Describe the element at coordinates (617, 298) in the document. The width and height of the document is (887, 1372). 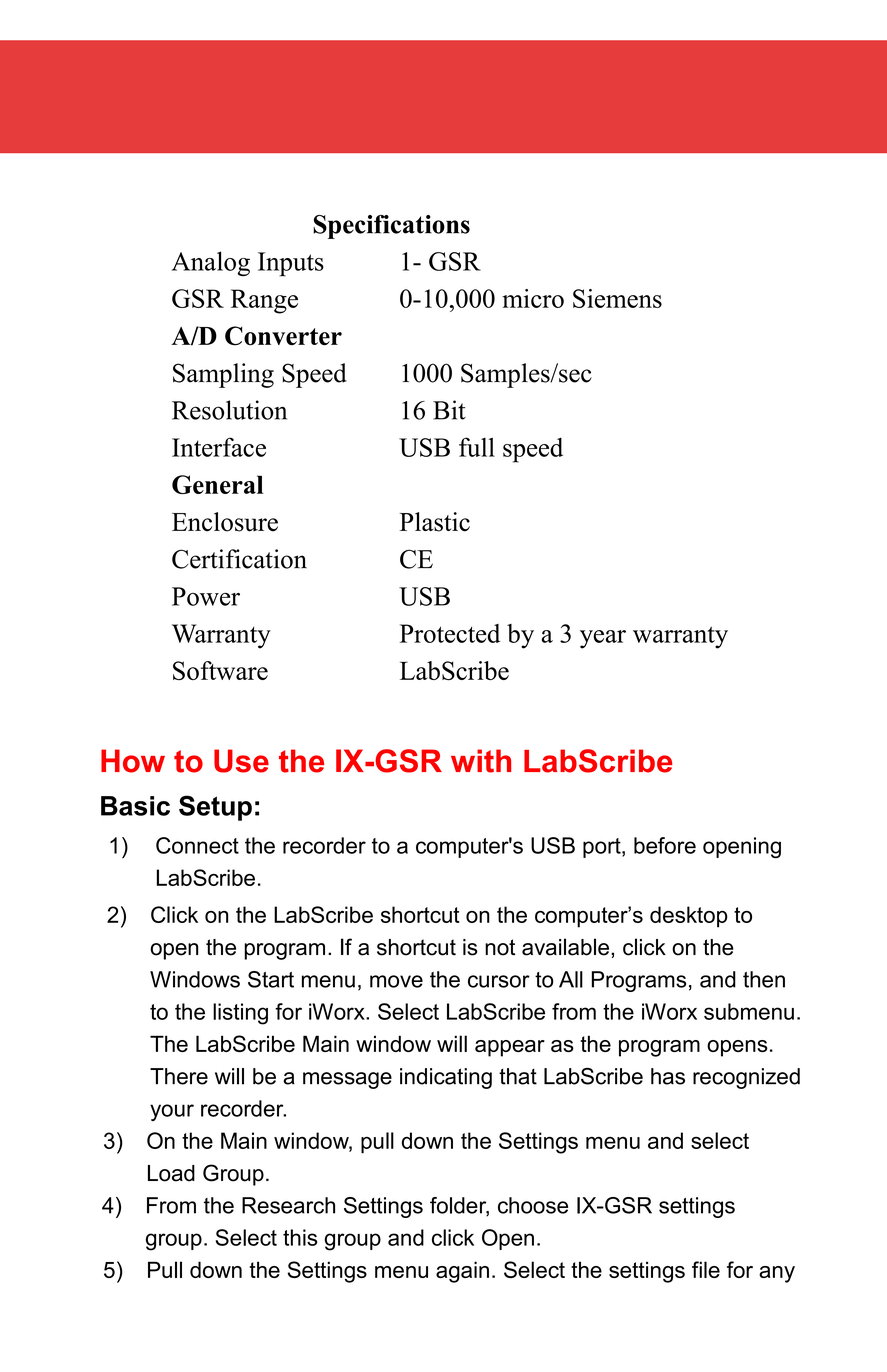
I see `Siemens` at that location.
